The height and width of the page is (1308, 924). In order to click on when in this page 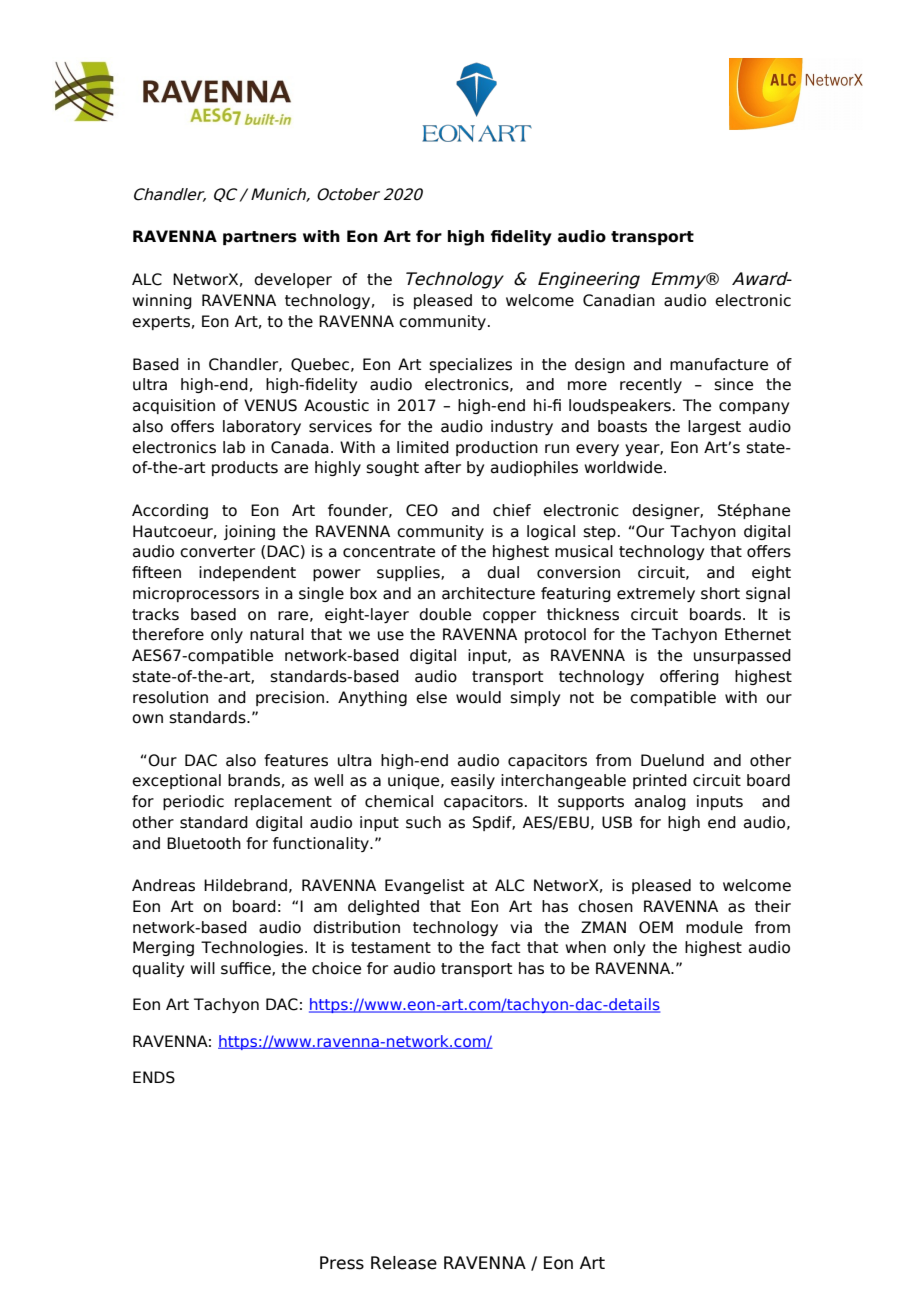, I will do `click(585, 947)`.
